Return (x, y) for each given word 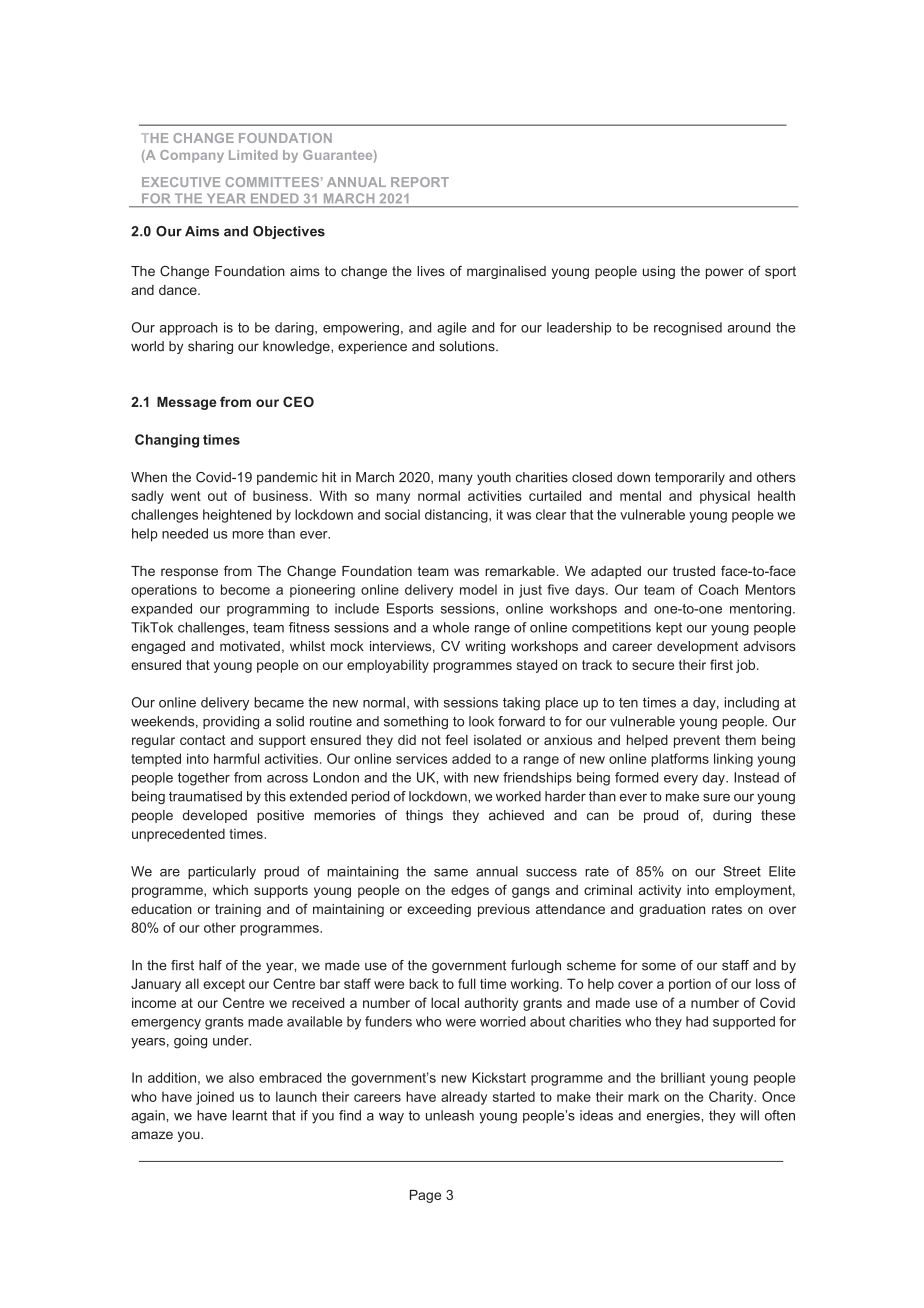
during (732, 816)
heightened (237, 516)
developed (215, 816)
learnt (249, 1115)
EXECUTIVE (181, 182)
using (659, 272)
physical (725, 497)
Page (425, 1196)
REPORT (420, 182)
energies (674, 1117)
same (451, 873)
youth (494, 478)
